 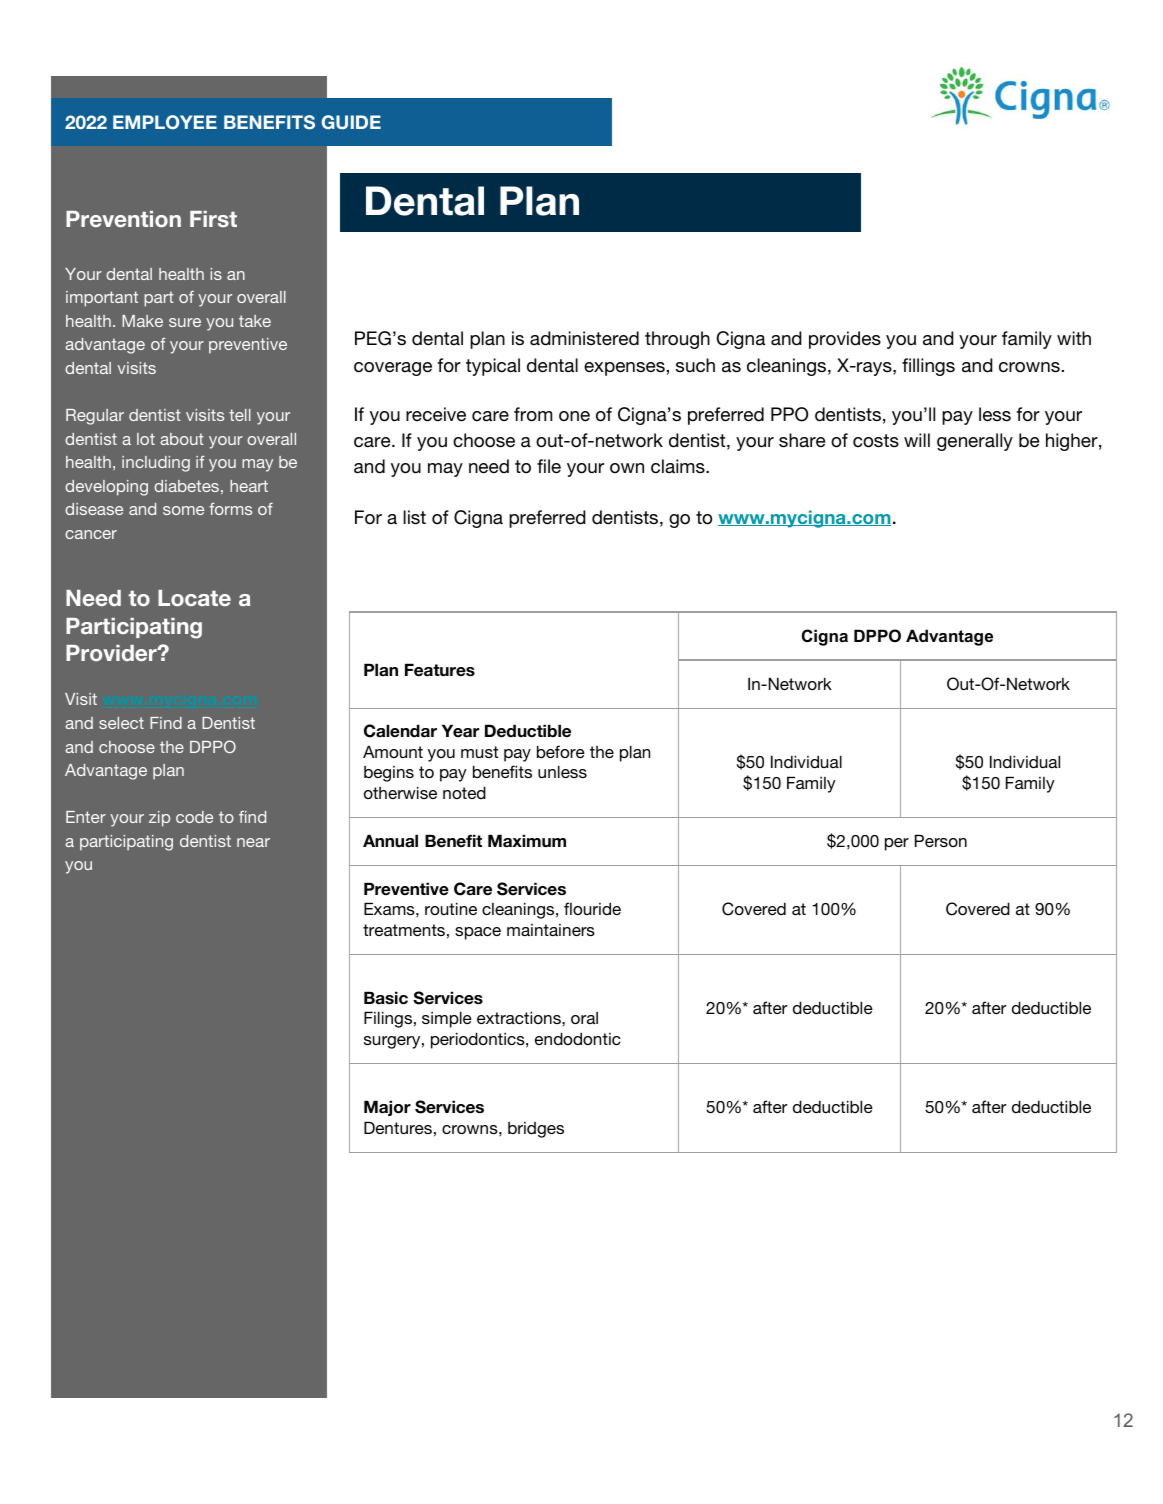 I want to click on Major, so click(x=387, y=1108).
